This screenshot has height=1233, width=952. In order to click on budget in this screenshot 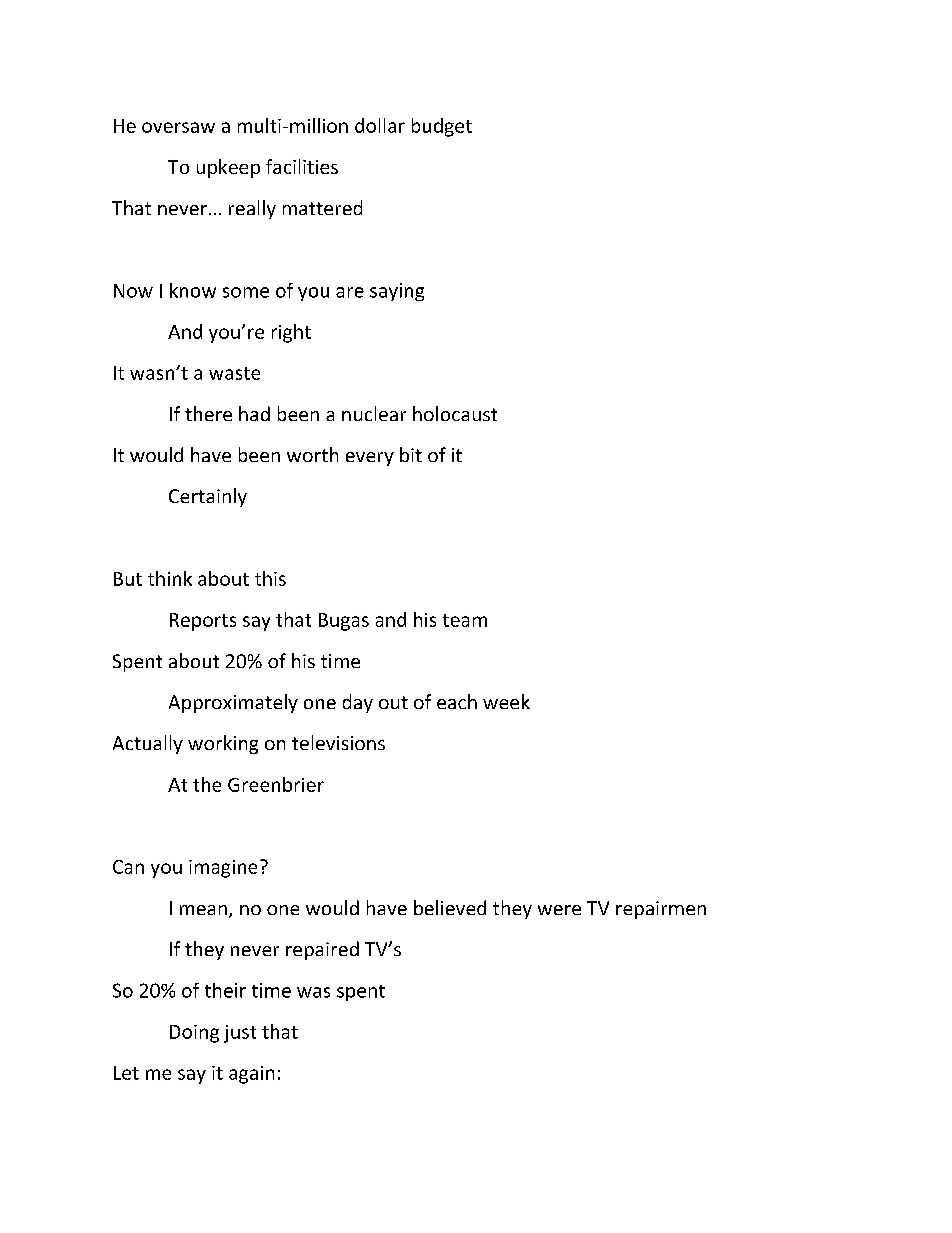, I will do `click(442, 127)`.
